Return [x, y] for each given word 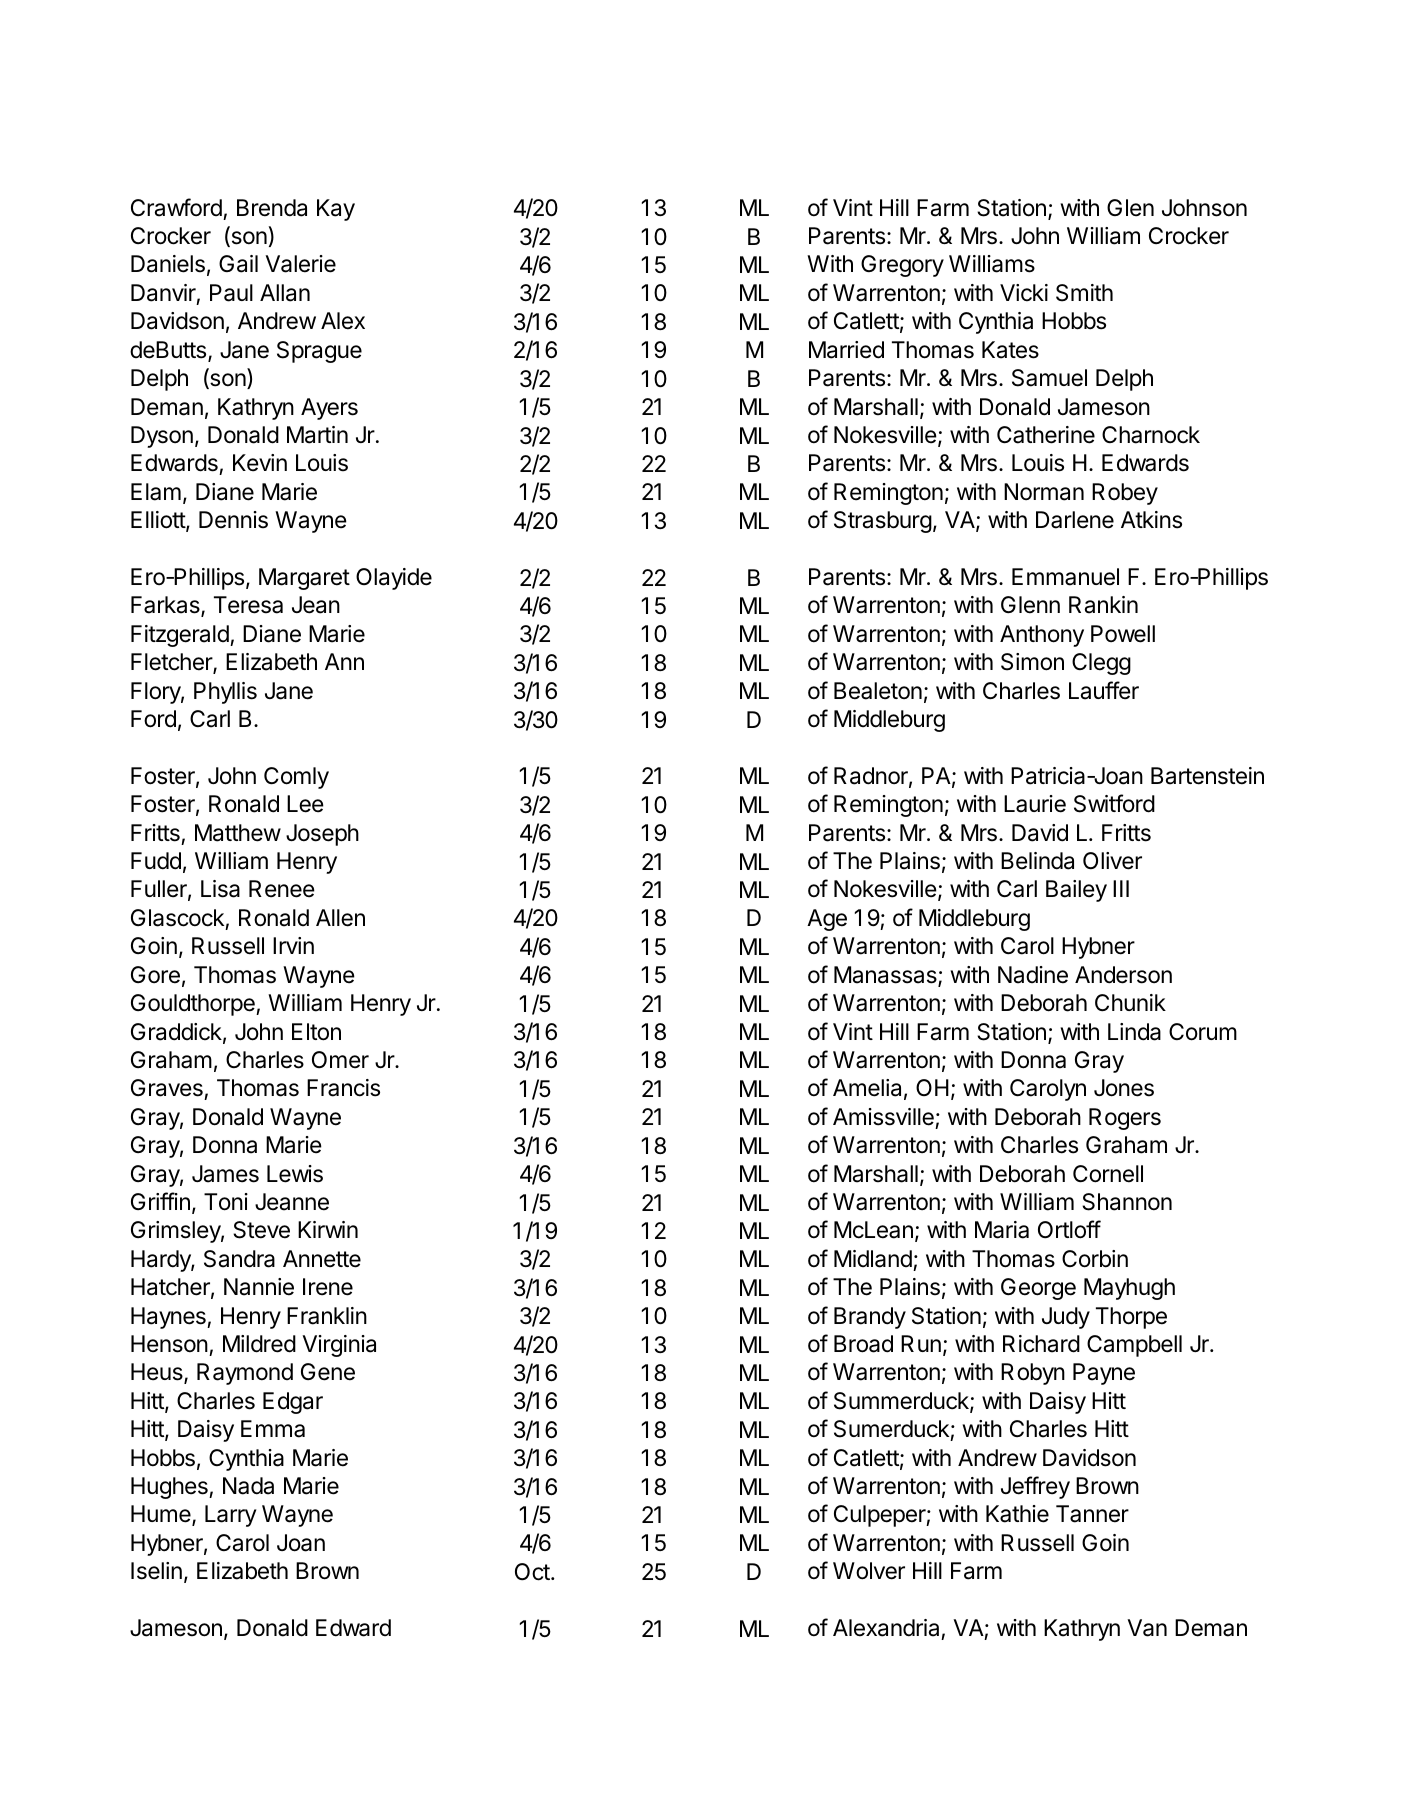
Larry [231, 1516]
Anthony [1042, 636]
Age [827, 920]
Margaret [304, 579]
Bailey [1076, 891]
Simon [1032, 662]
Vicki [1024, 293]
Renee [282, 889]
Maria [1002, 1230]
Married [846, 350]
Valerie [300, 264]
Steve [261, 1230]
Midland [873, 1259]
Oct [533, 1572]
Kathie [1017, 1514]
